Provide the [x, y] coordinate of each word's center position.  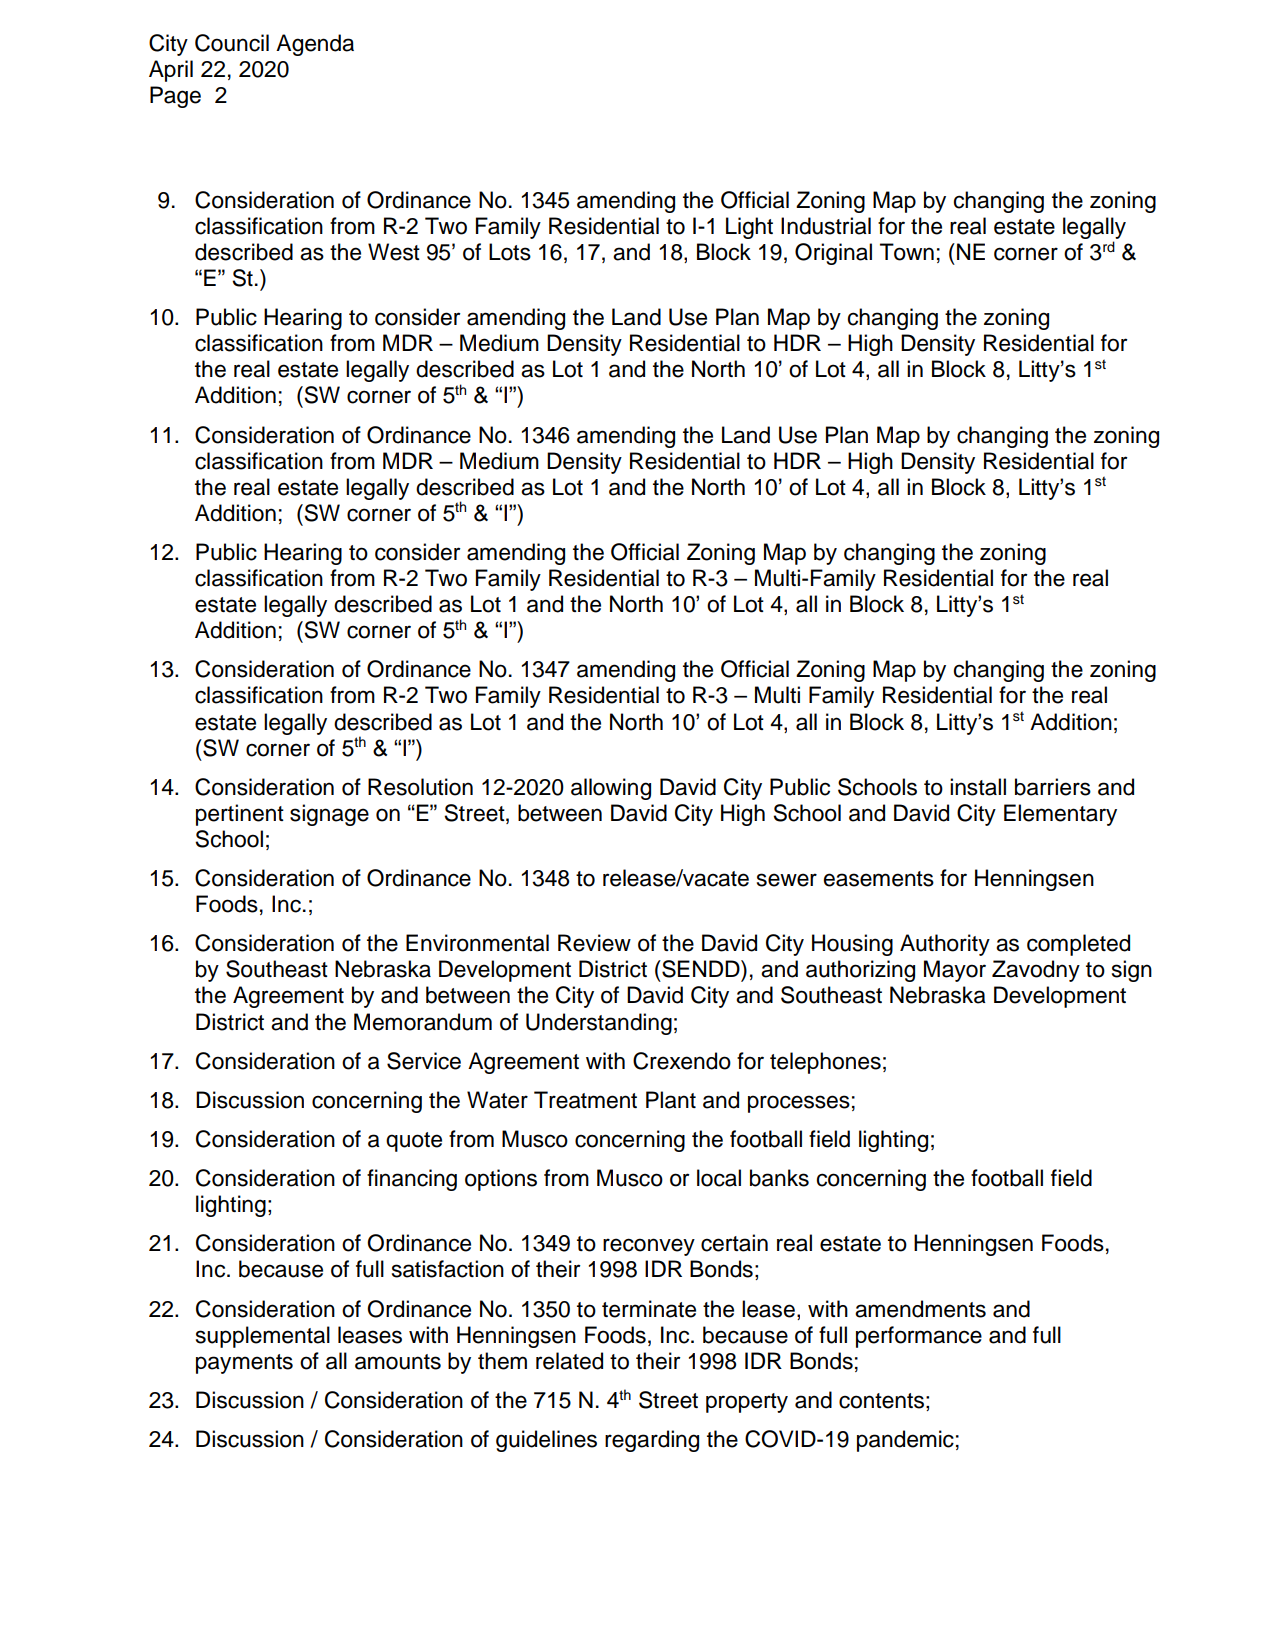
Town [907, 252]
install [978, 787]
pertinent [240, 815]
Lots [510, 252]
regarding [652, 1441]
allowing [611, 789]
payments [244, 1364]
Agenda [315, 45]
